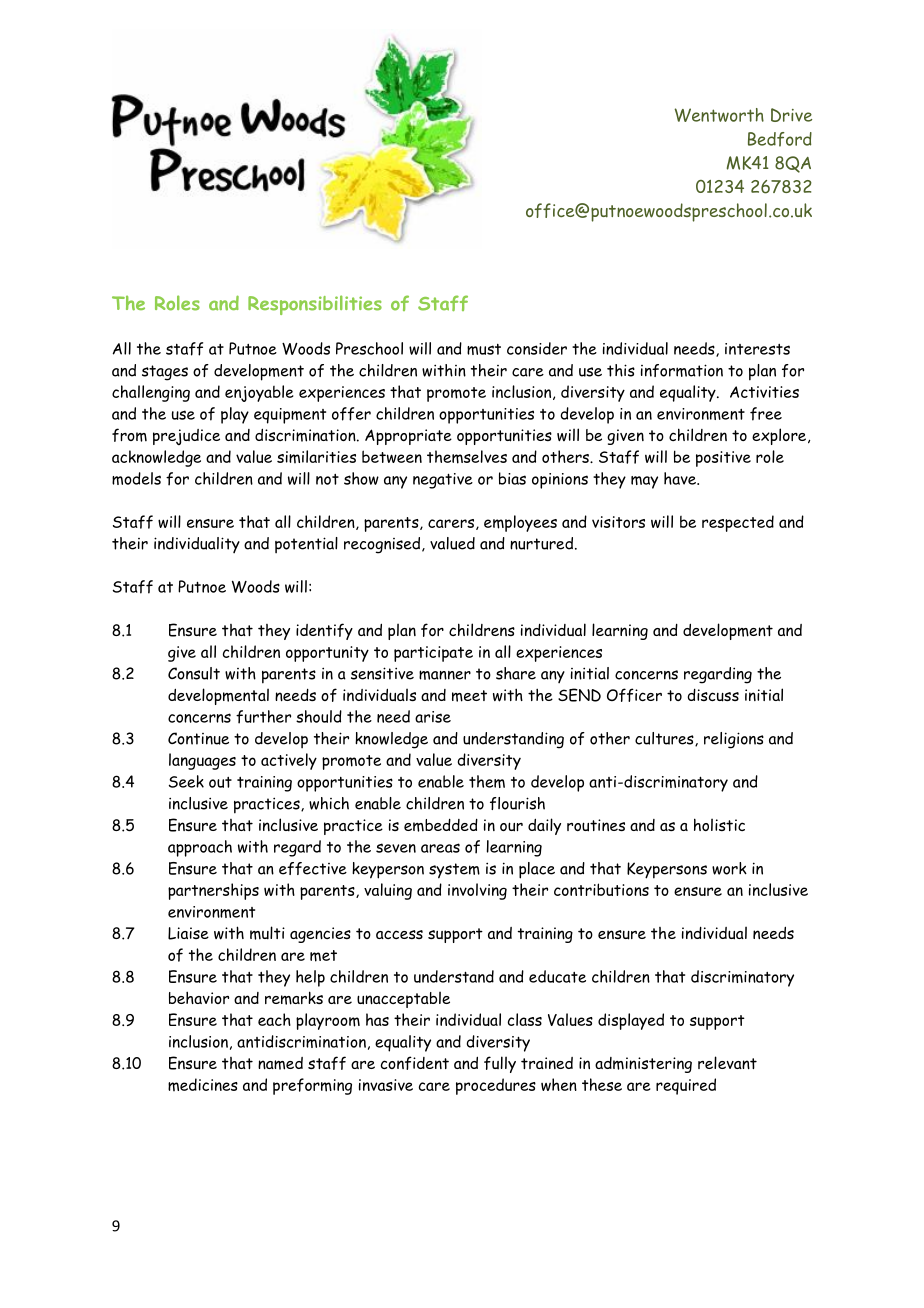  Describe the element at coordinates (500, 1064) in the screenshot. I see `fully` at that location.
